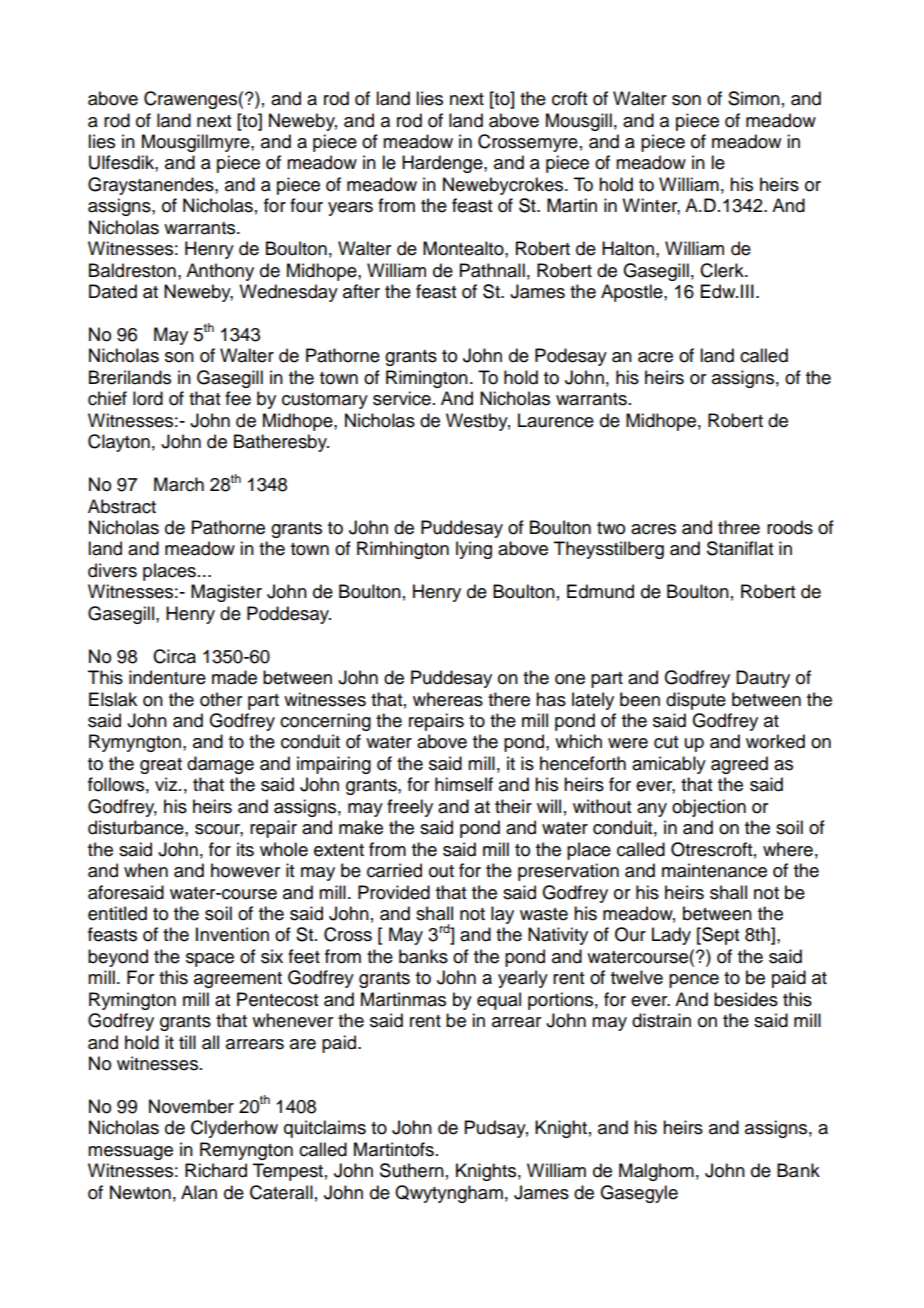 The height and width of the screenshot is (1308, 924). What do you see at coordinates (306, 205) in the screenshot?
I see `four` at bounding box center [306, 205].
